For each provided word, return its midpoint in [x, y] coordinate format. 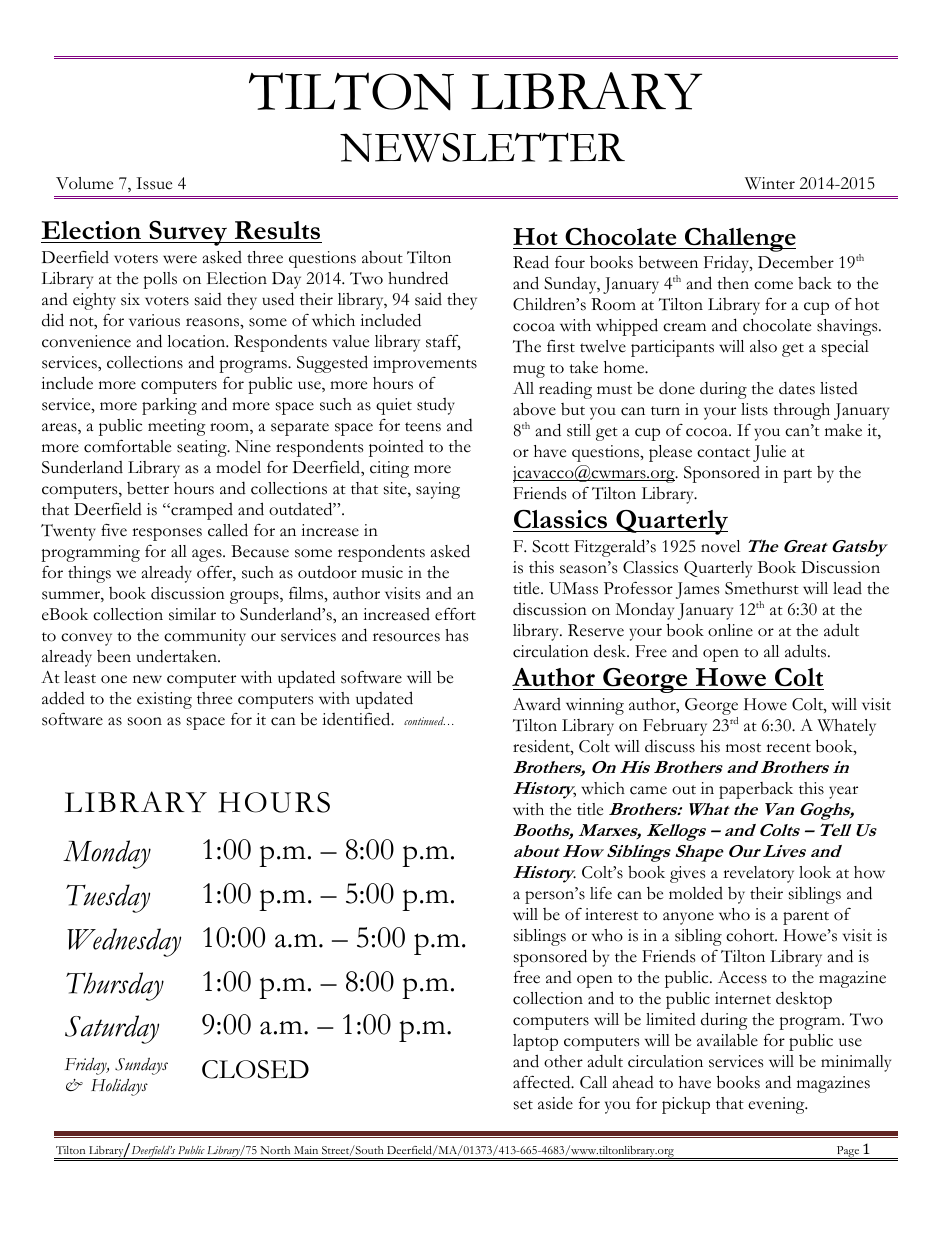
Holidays [119, 1087]
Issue [154, 183]
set [523, 1105]
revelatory [758, 874]
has [456, 635]
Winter [770, 183]
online [730, 630]
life [601, 893]
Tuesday [108, 898]
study [436, 406]
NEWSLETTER [482, 147]
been [114, 656]
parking [169, 406]
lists [754, 409]
